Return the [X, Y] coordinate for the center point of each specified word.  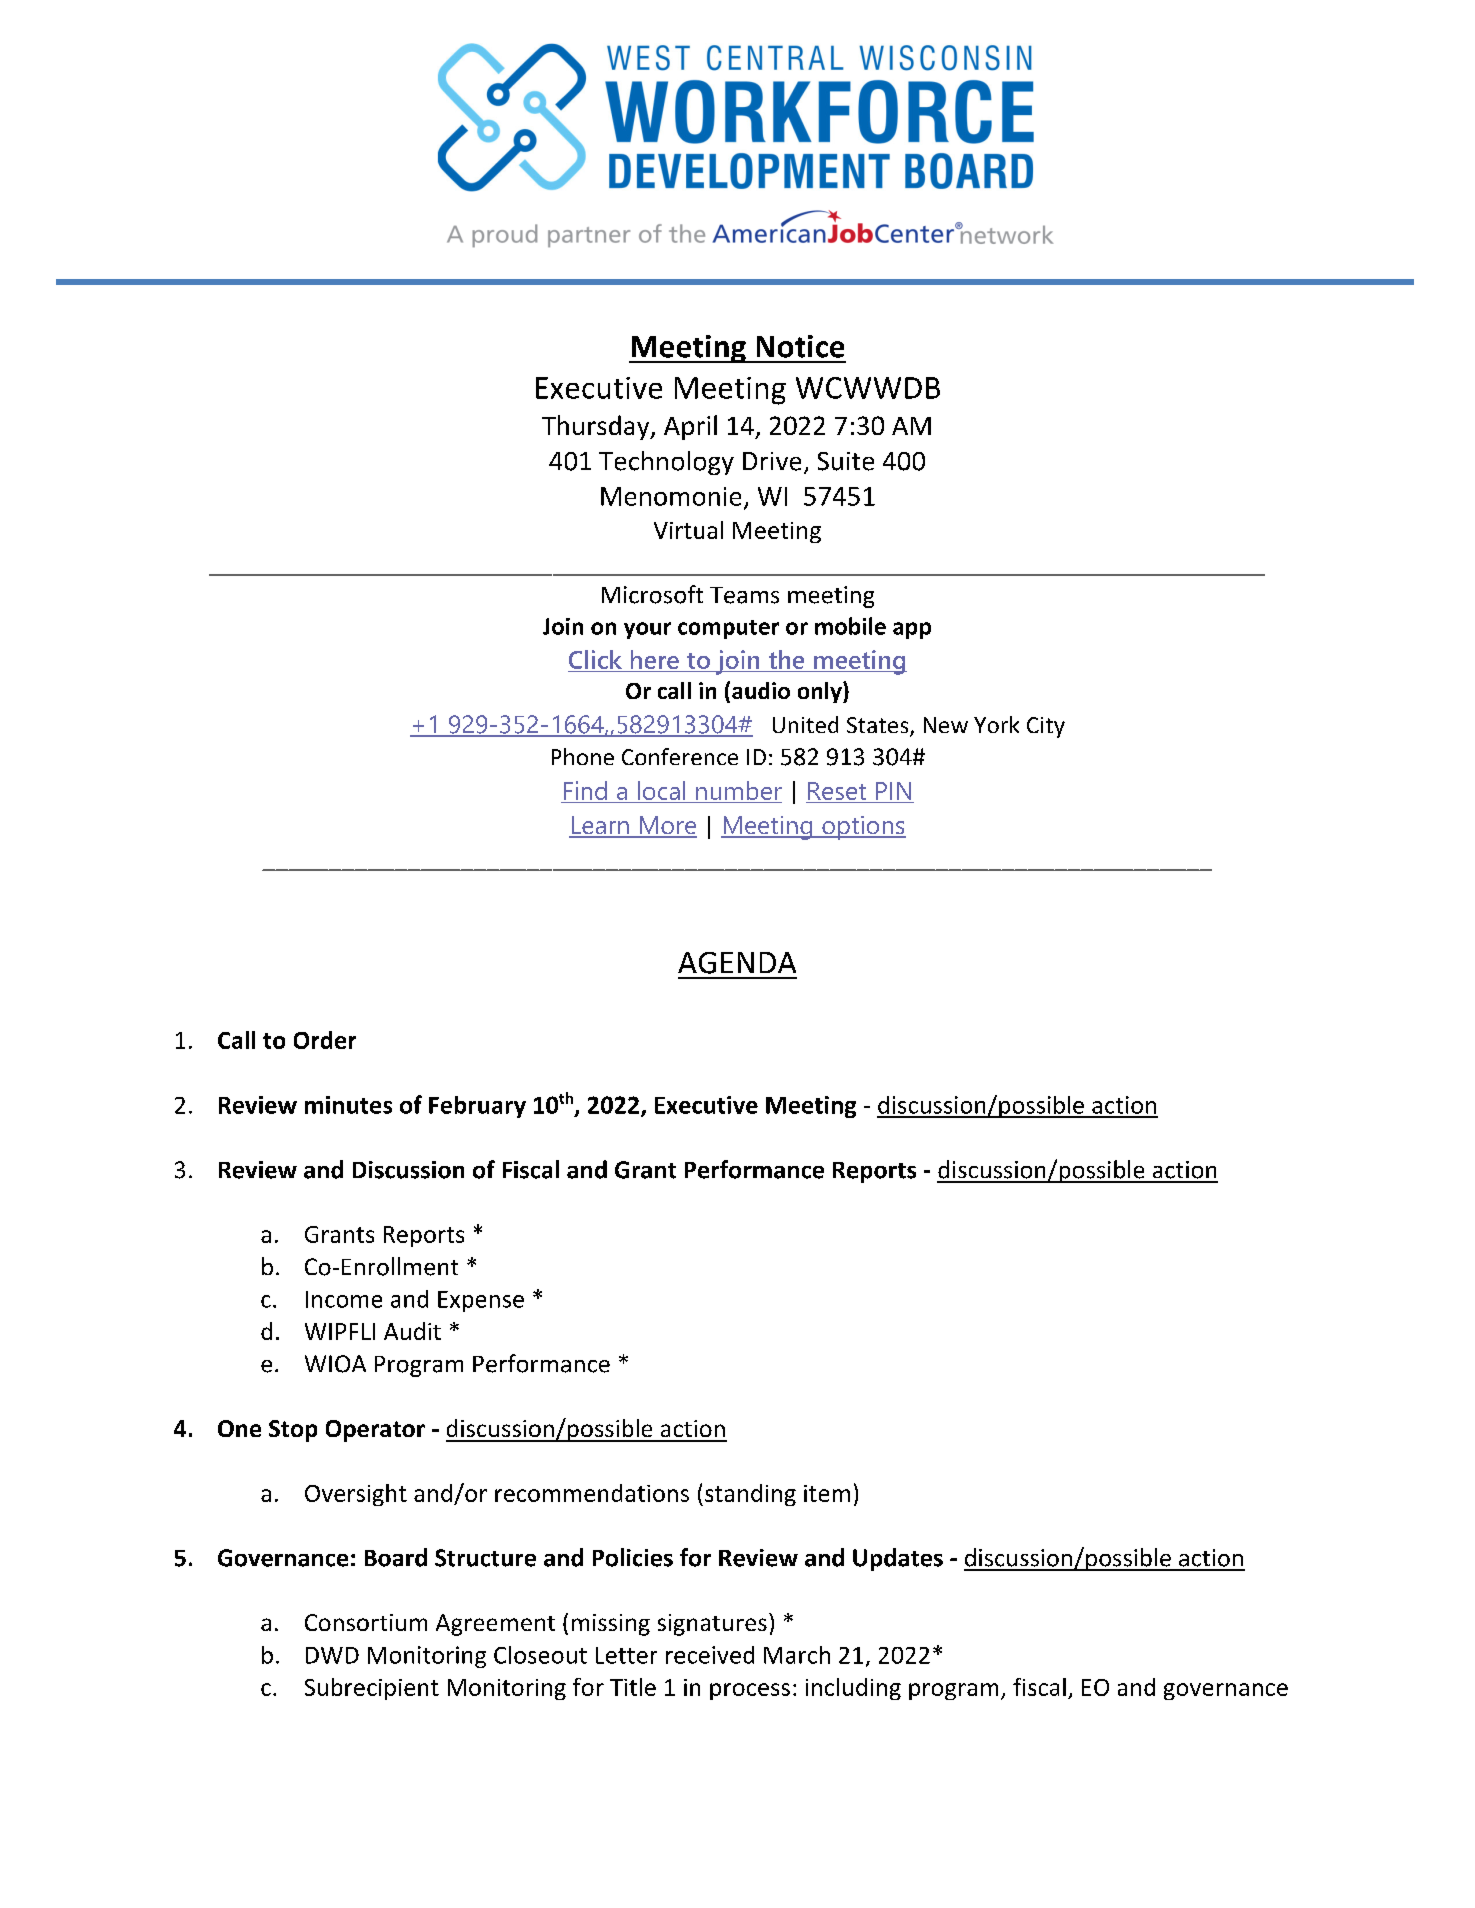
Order [325, 1040]
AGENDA [737, 963]
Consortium [366, 1622]
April [690, 427]
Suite [846, 461]
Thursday [597, 427]
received [710, 1655]
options [863, 828]
